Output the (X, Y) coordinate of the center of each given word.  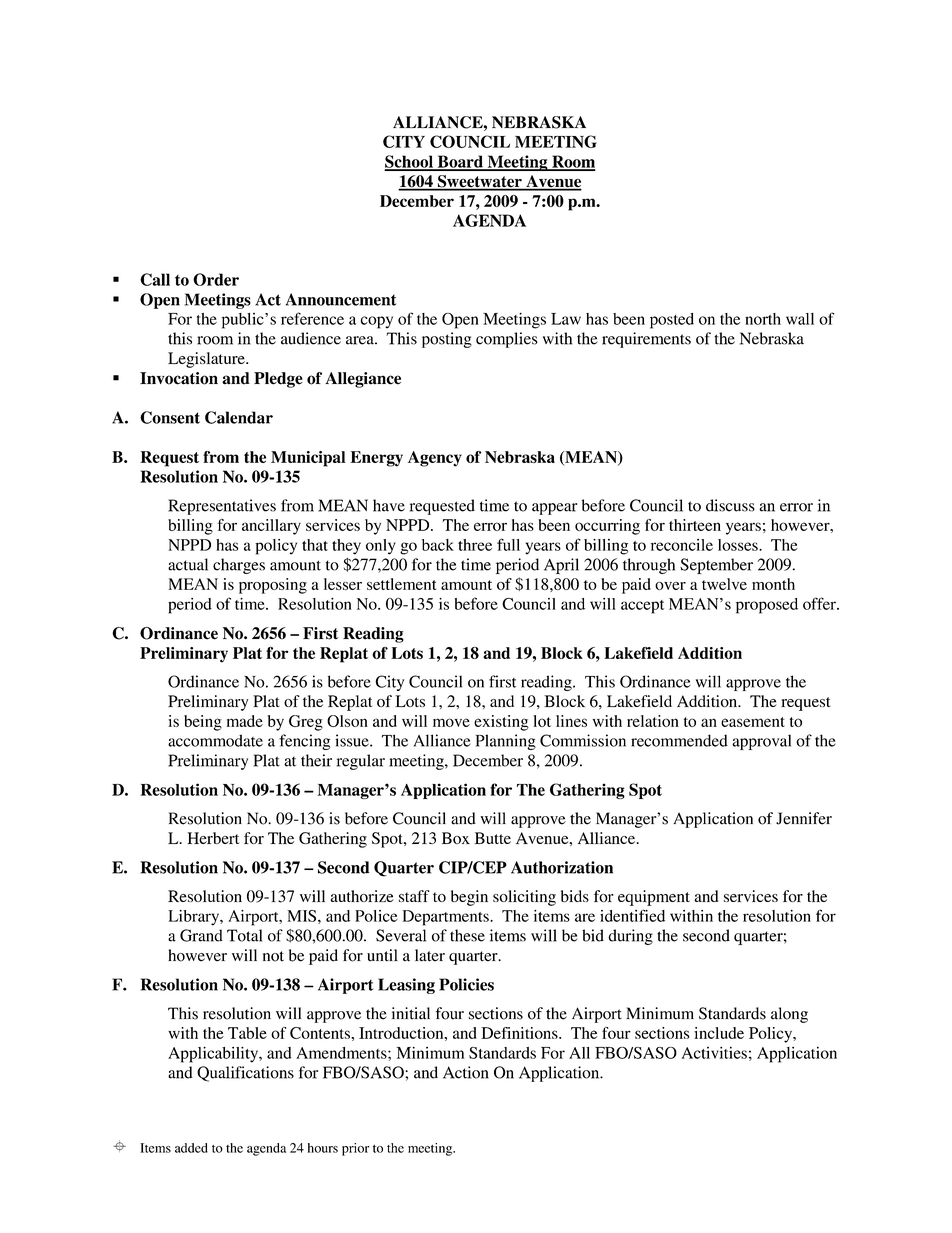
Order (216, 279)
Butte (492, 838)
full (508, 544)
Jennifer (804, 818)
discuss (730, 505)
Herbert (213, 838)
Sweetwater (479, 182)
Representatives (222, 507)
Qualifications (245, 1074)
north (763, 319)
